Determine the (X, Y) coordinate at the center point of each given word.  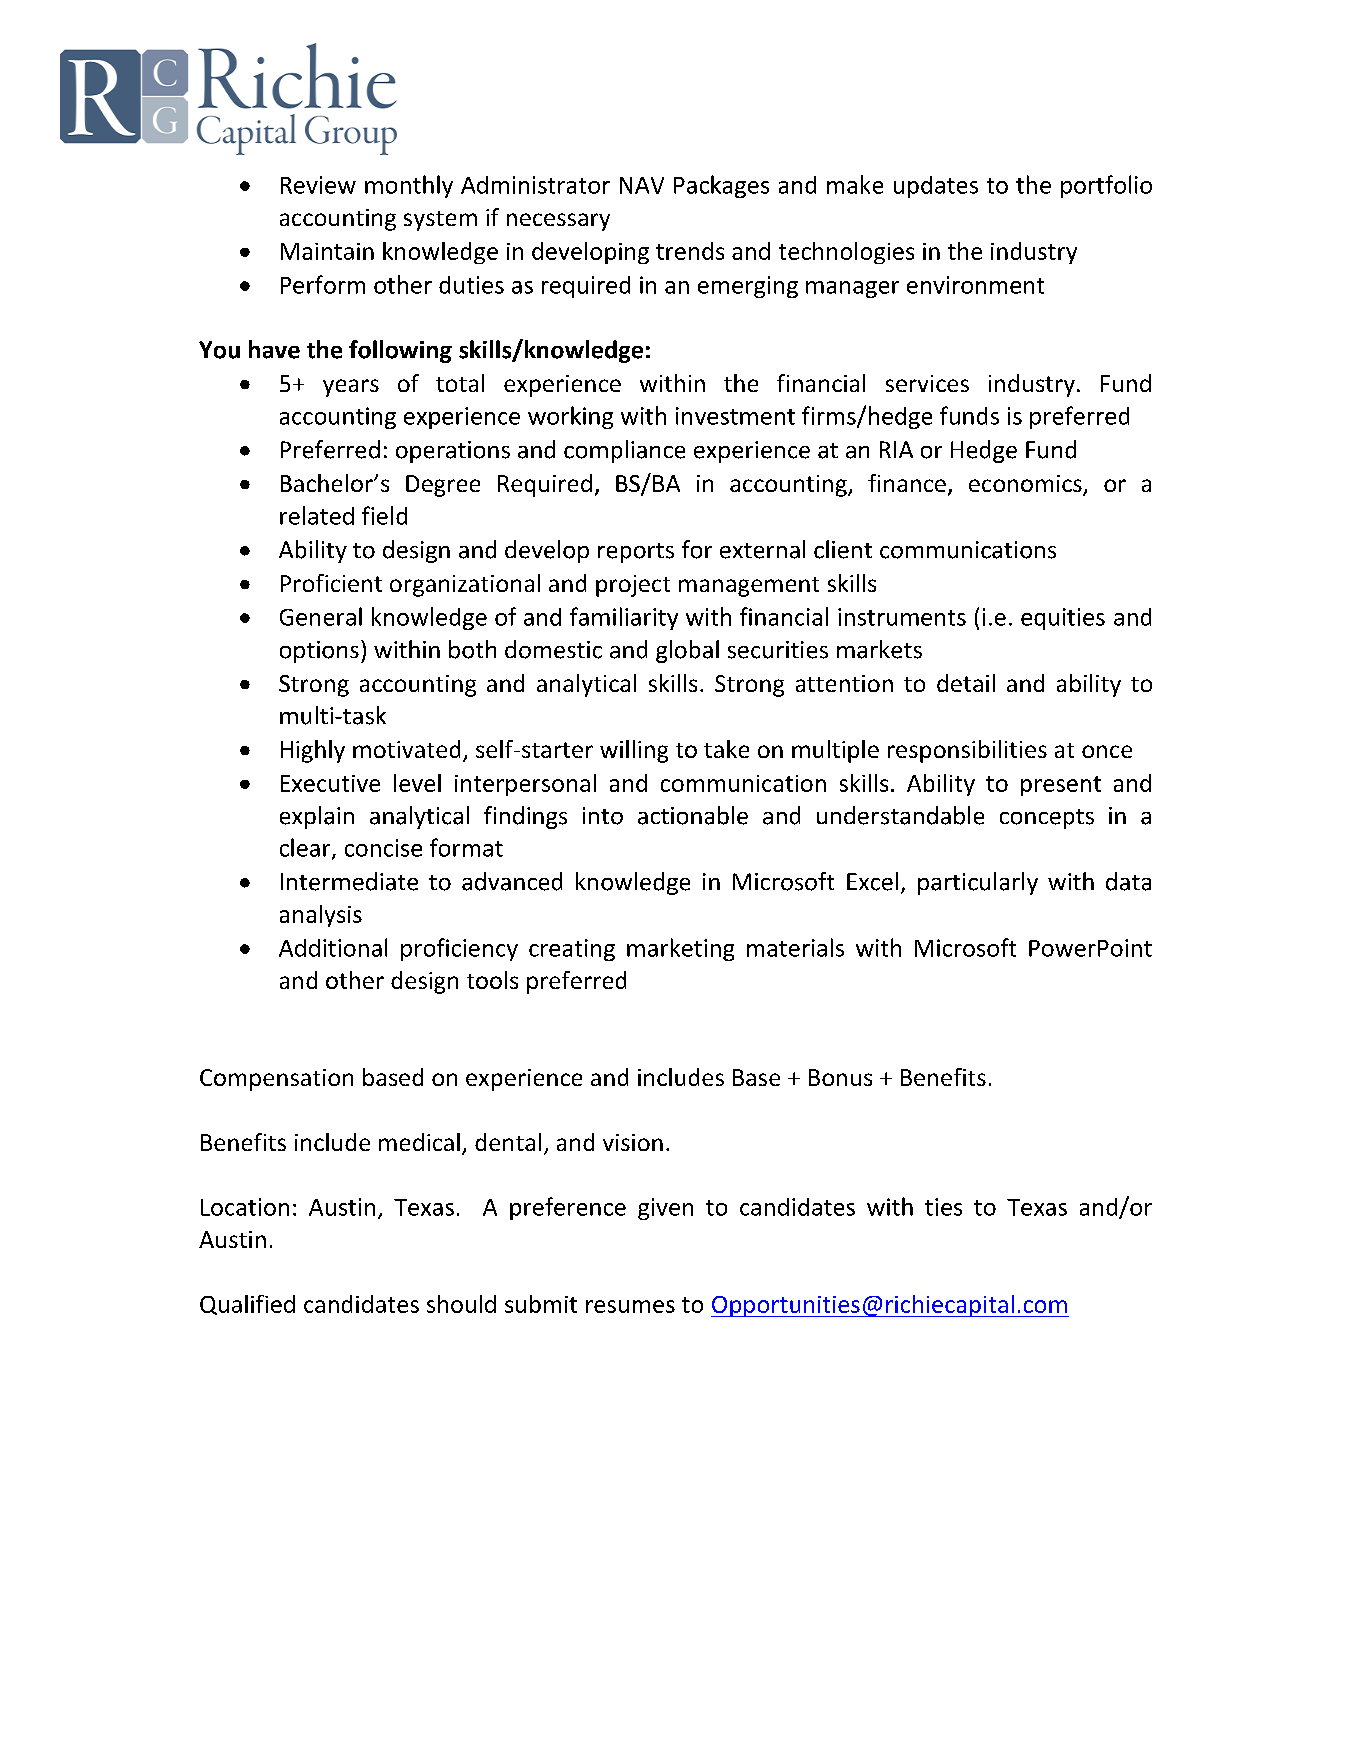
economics (1026, 485)
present (1061, 786)
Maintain (327, 251)
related (317, 515)
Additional (333, 947)
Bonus (840, 1077)
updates (936, 187)
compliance (624, 451)
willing (634, 751)
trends (690, 251)
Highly (313, 751)
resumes (630, 1306)
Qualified (247, 1305)
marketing (680, 949)
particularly (978, 883)
